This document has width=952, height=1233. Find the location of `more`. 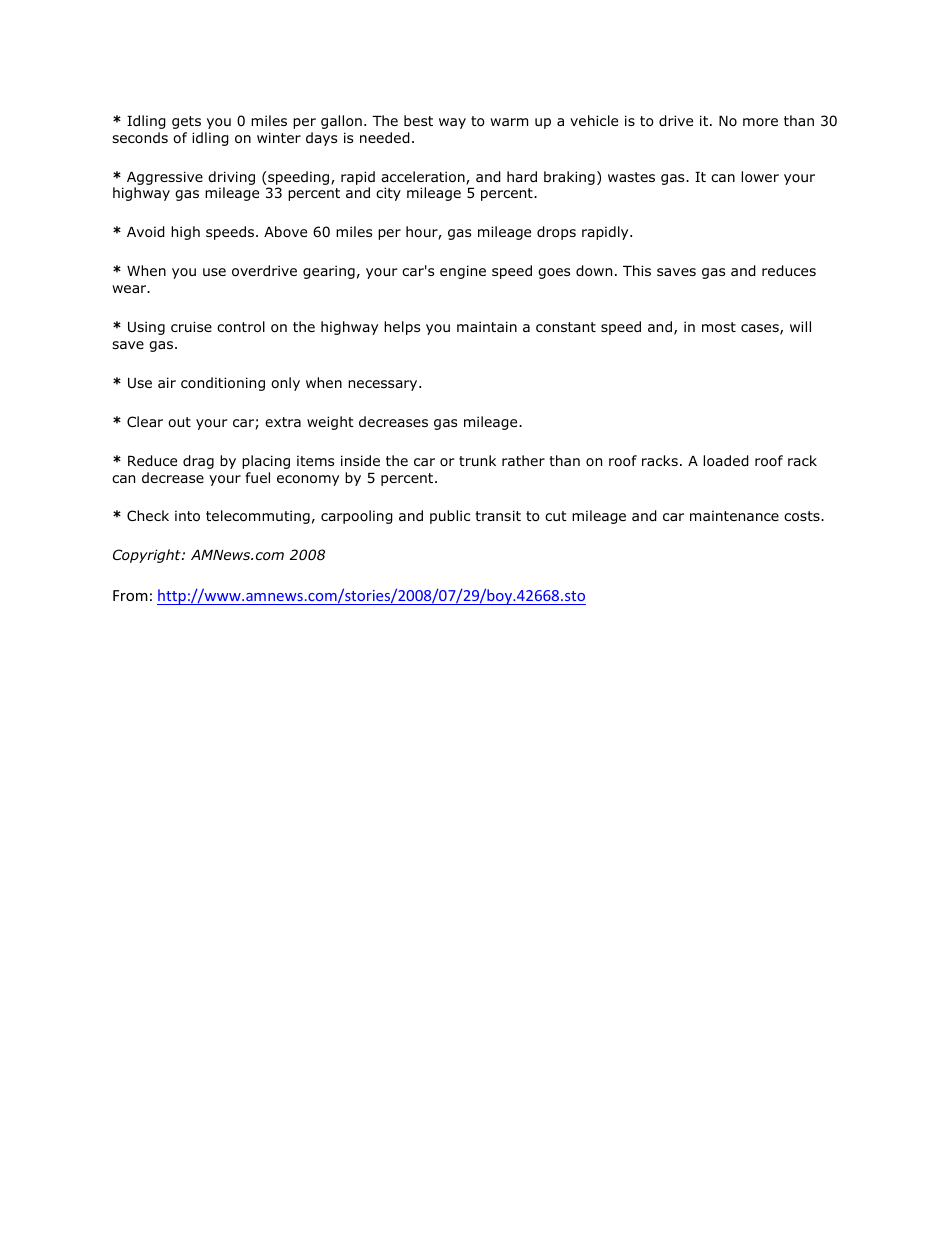

more is located at coordinates (760, 122).
